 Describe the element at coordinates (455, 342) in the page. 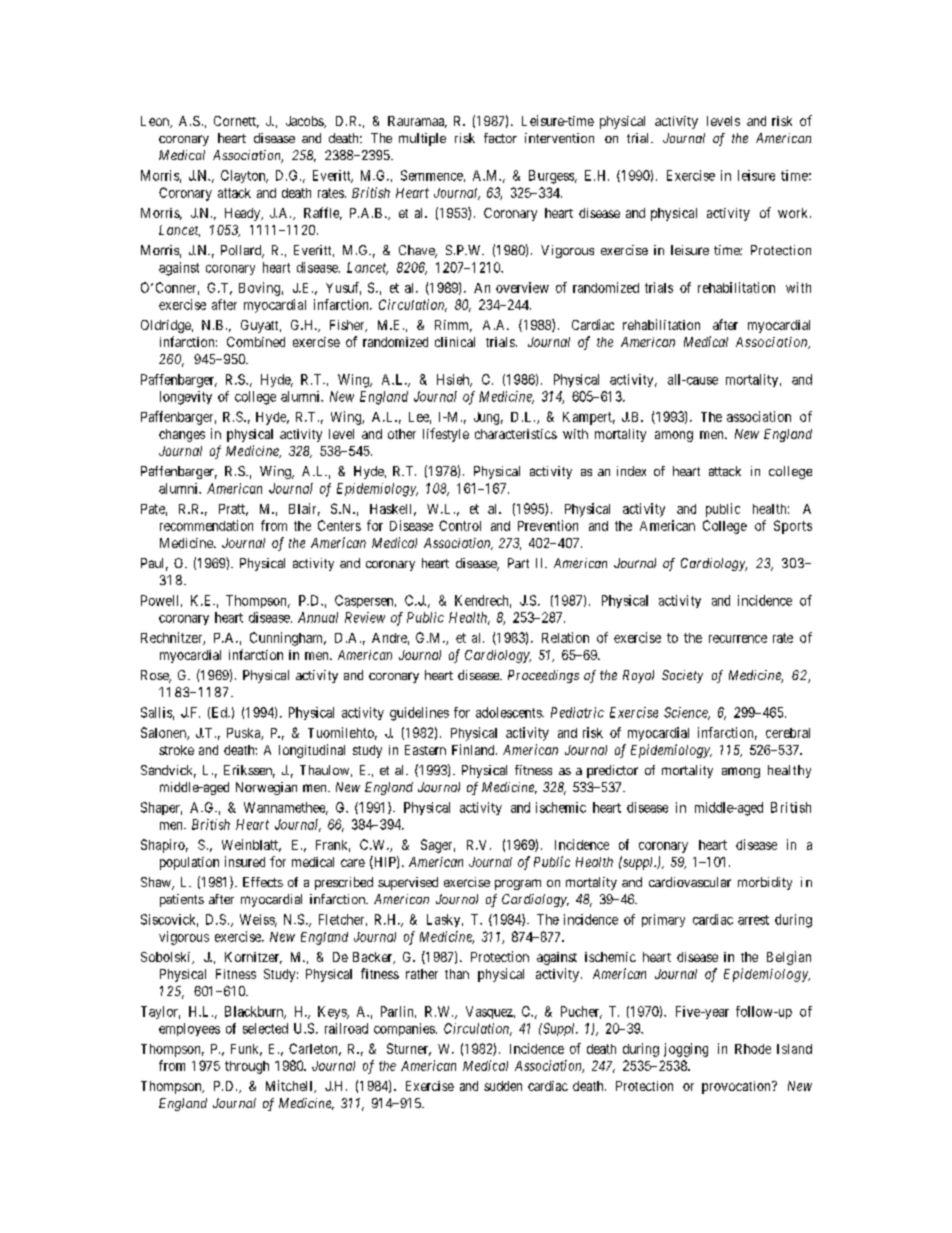

I see `clinical` at that location.
